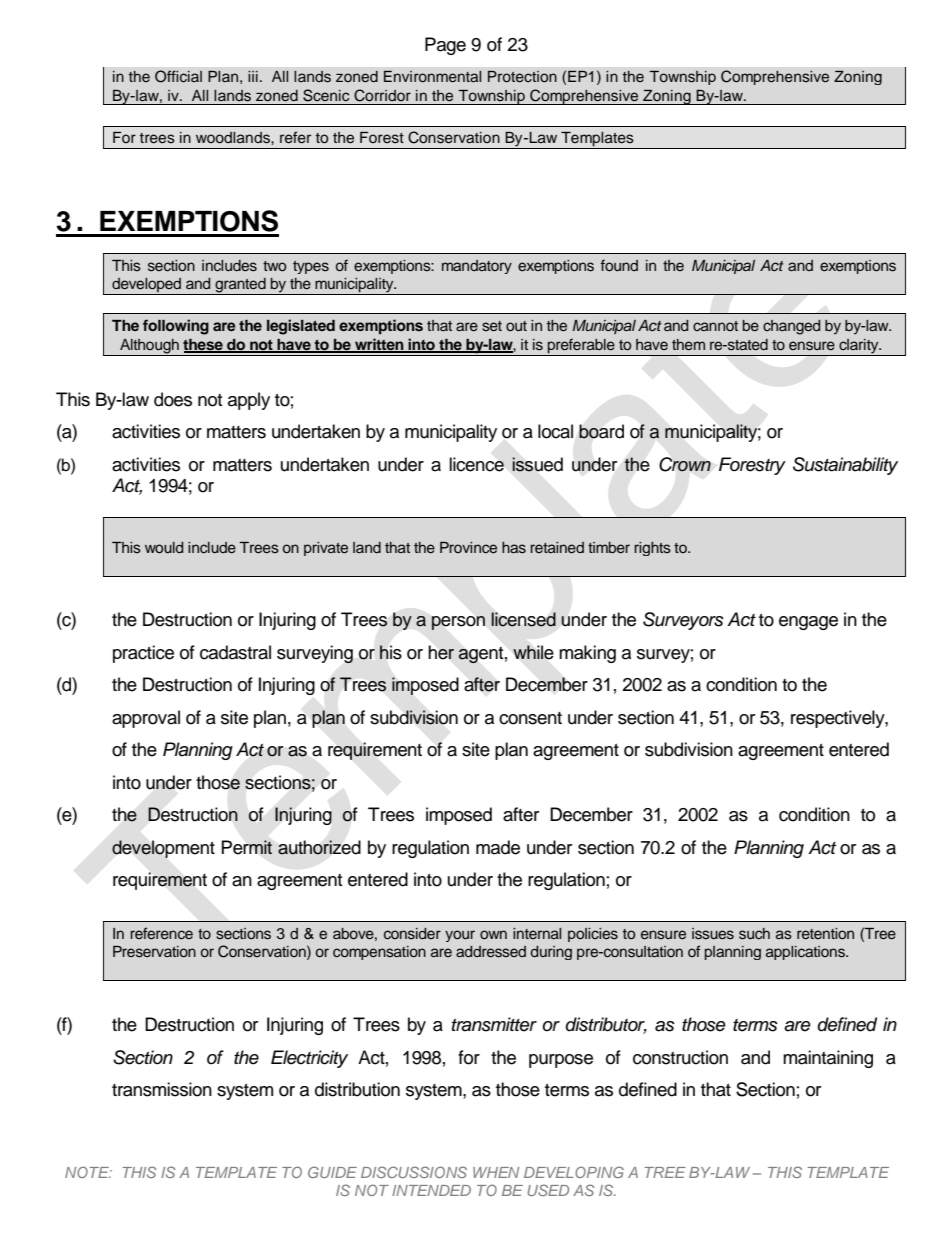 The height and width of the screenshot is (1233, 952). What do you see at coordinates (548, 1190) in the screenshot?
I see `USED` at bounding box center [548, 1190].
